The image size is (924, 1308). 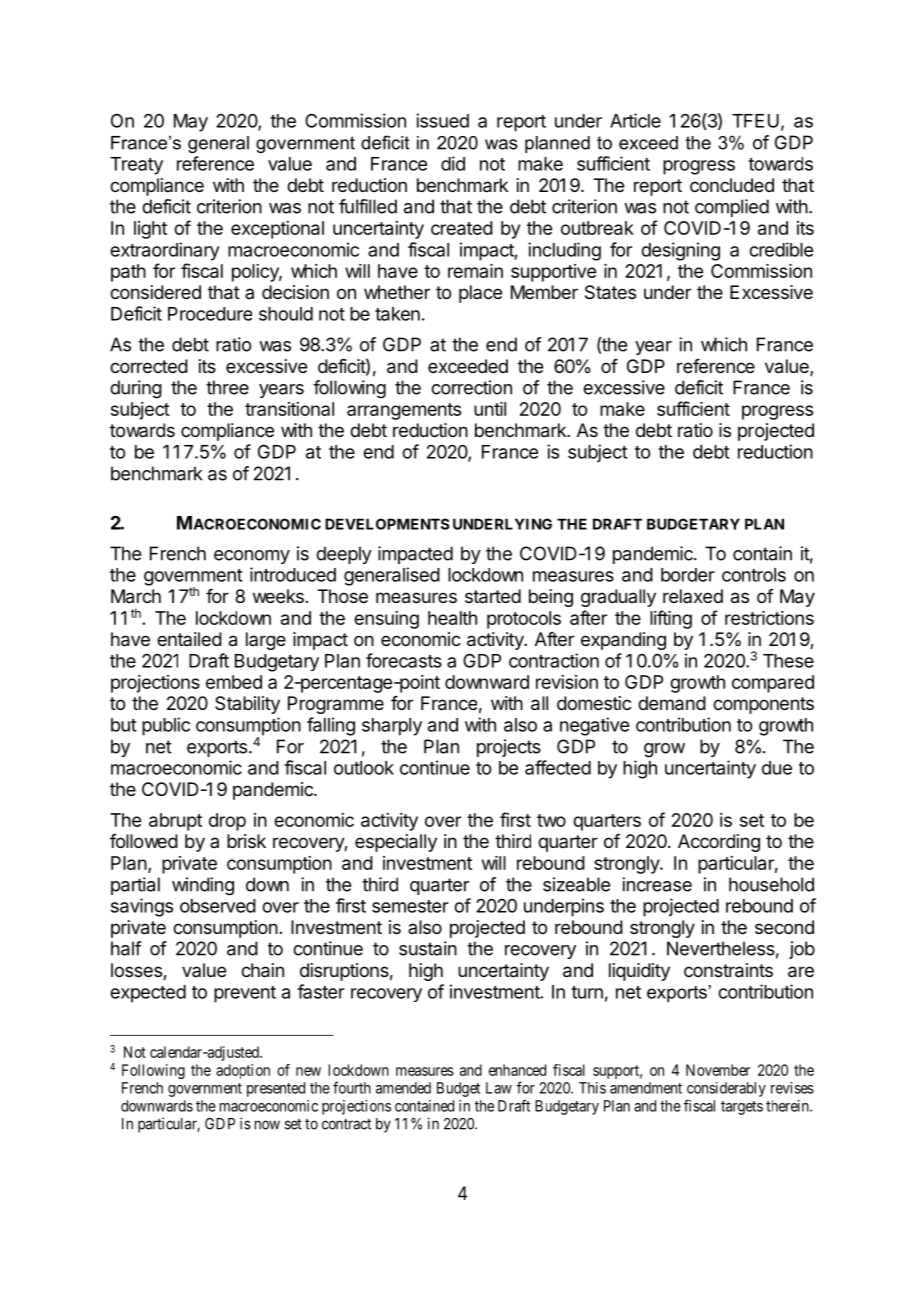 What do you see at coordinates (732, 185) in the screenshot?
I see `concluded` at bounding box center [732, 185].
